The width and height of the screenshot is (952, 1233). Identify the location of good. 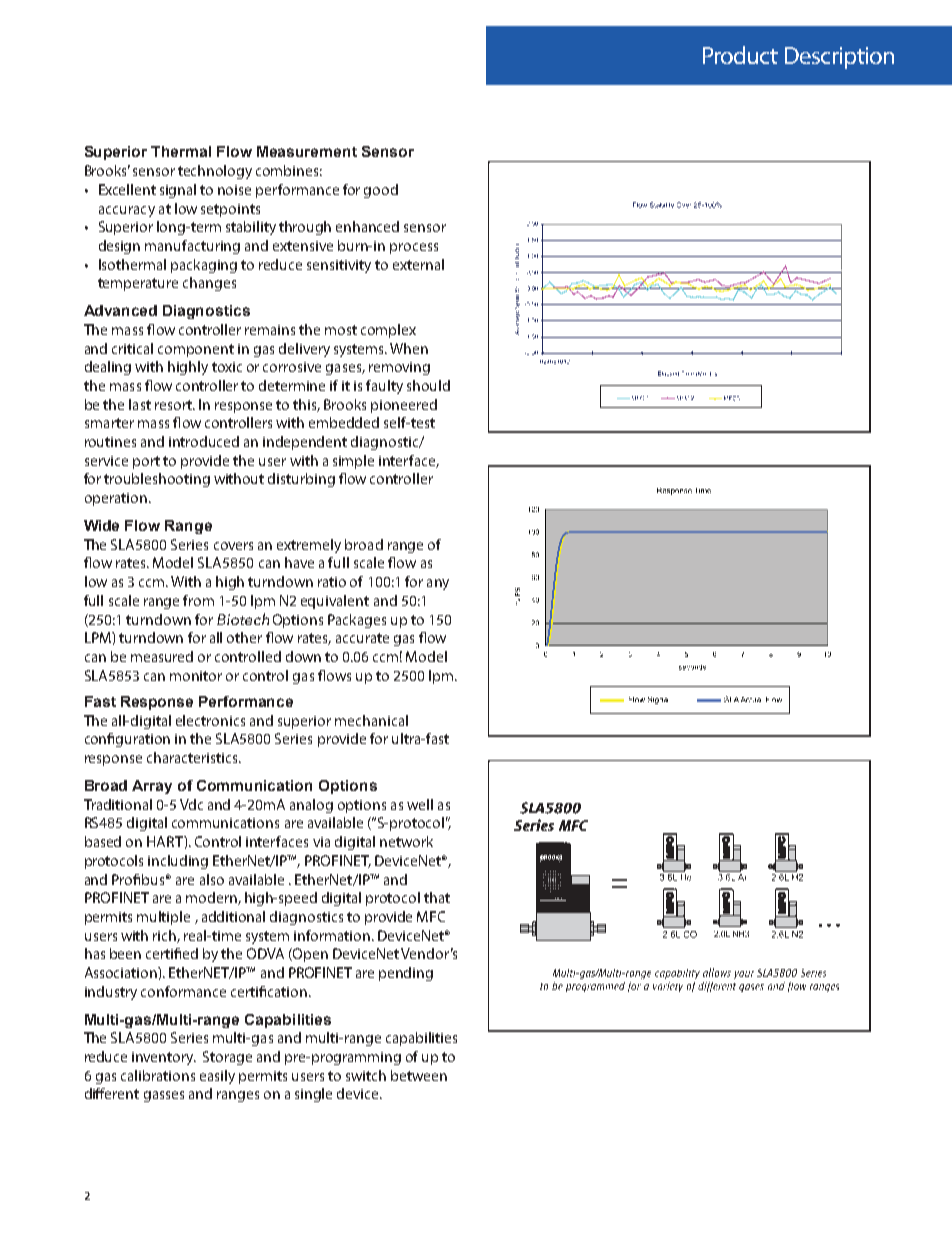
(381, 191).
